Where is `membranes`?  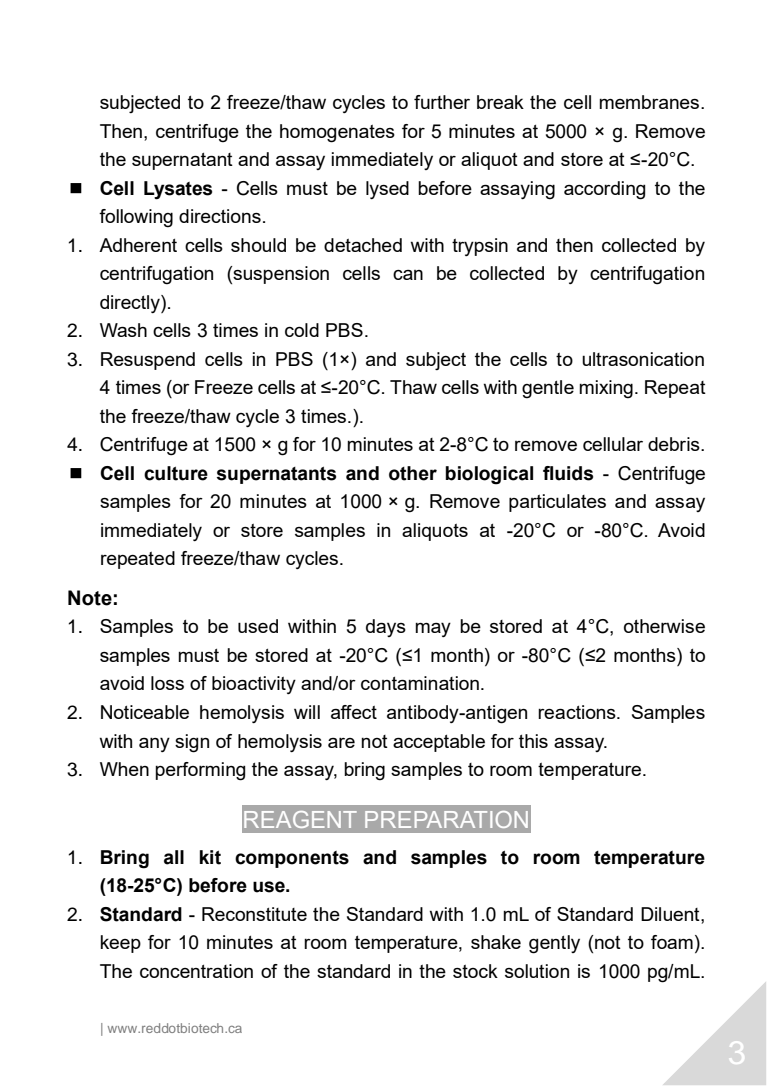
membranes is located at coordinates (649, 102).
